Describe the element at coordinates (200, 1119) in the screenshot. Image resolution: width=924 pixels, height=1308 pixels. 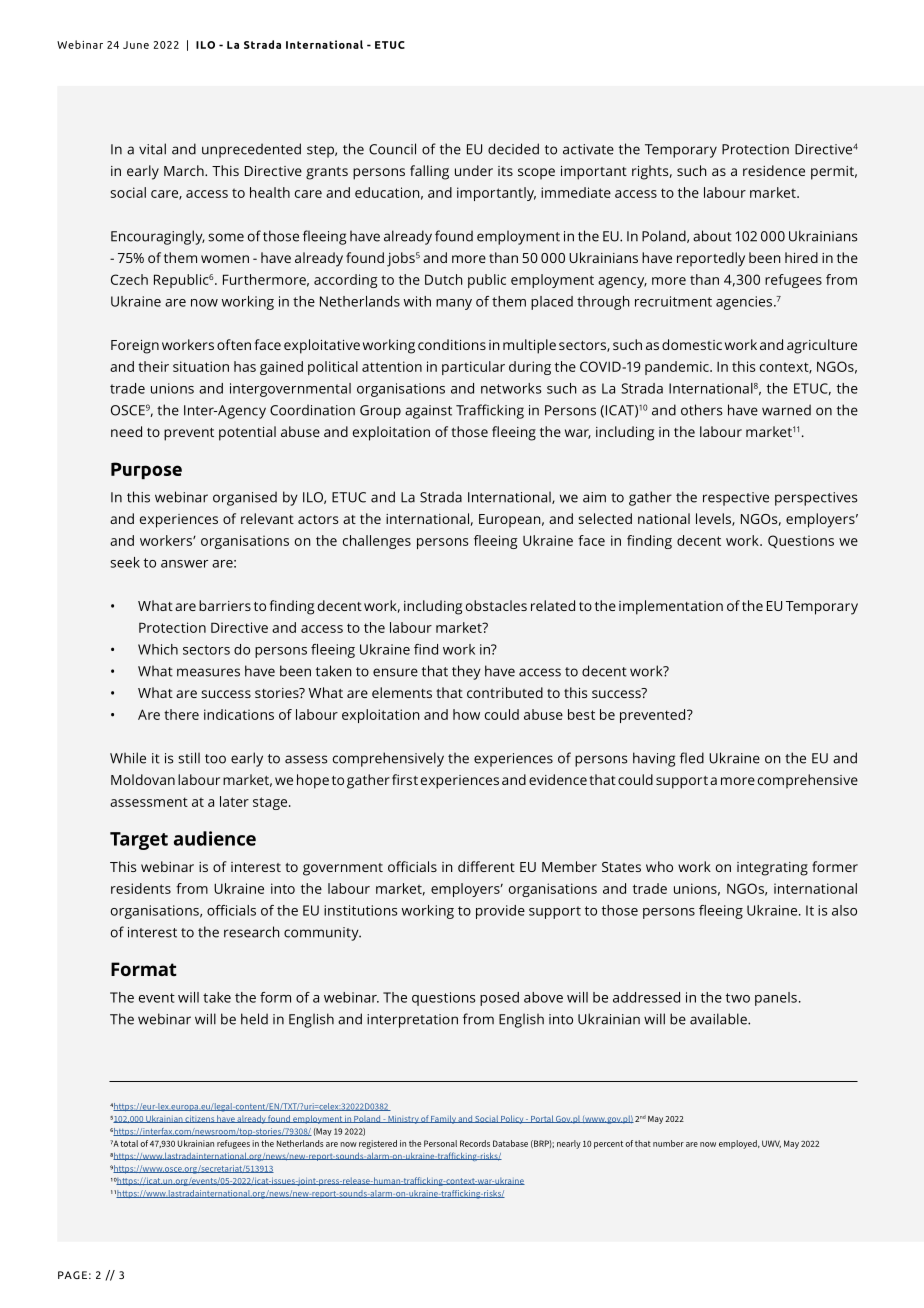
I see `citizens` at that location.
